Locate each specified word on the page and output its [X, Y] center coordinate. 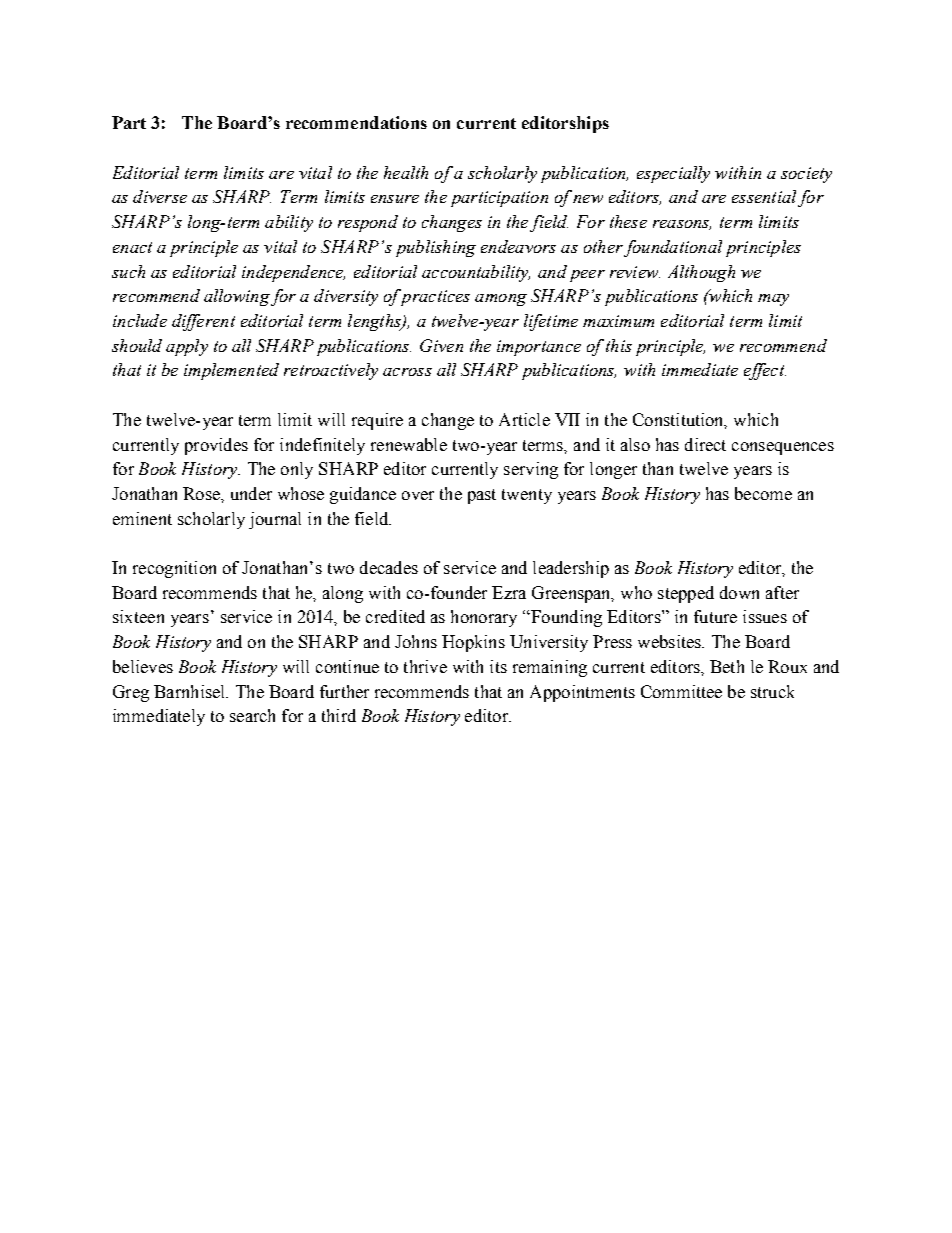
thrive [425, 666]
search [252, 715]
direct [705, 444]
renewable [409, 444]
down [739, 592]
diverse [160, 196]
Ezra [509, 592]
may [773, 300]
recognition [174, 569]
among [501, 300]
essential [764, 196]
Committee [681, 691]
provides [216, 446]
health [406, 172]
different [203, 322]
